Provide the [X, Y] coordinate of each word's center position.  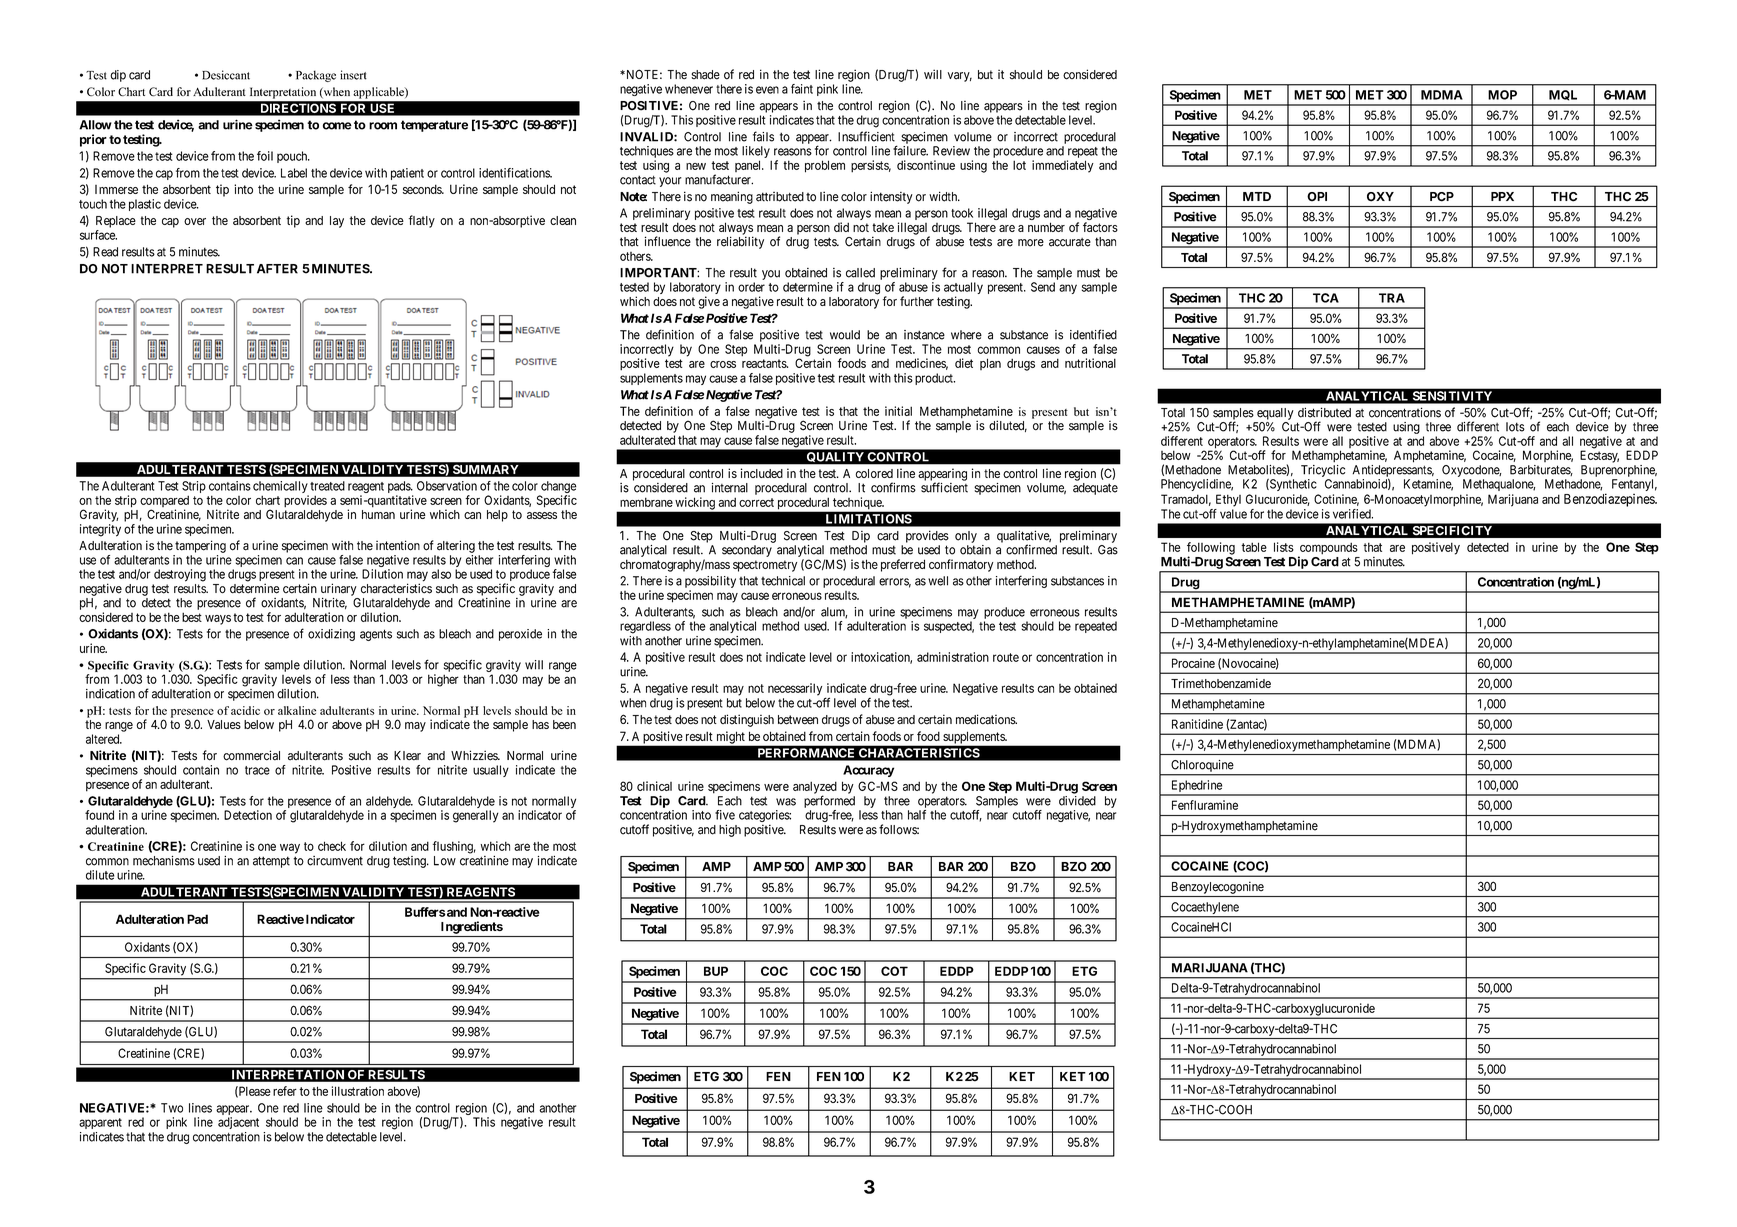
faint [802, 89]
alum [834, 613]
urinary [339, 590]
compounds [1328, 549]
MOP [1502, 95]
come [337, 126]
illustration [358, 1091]
